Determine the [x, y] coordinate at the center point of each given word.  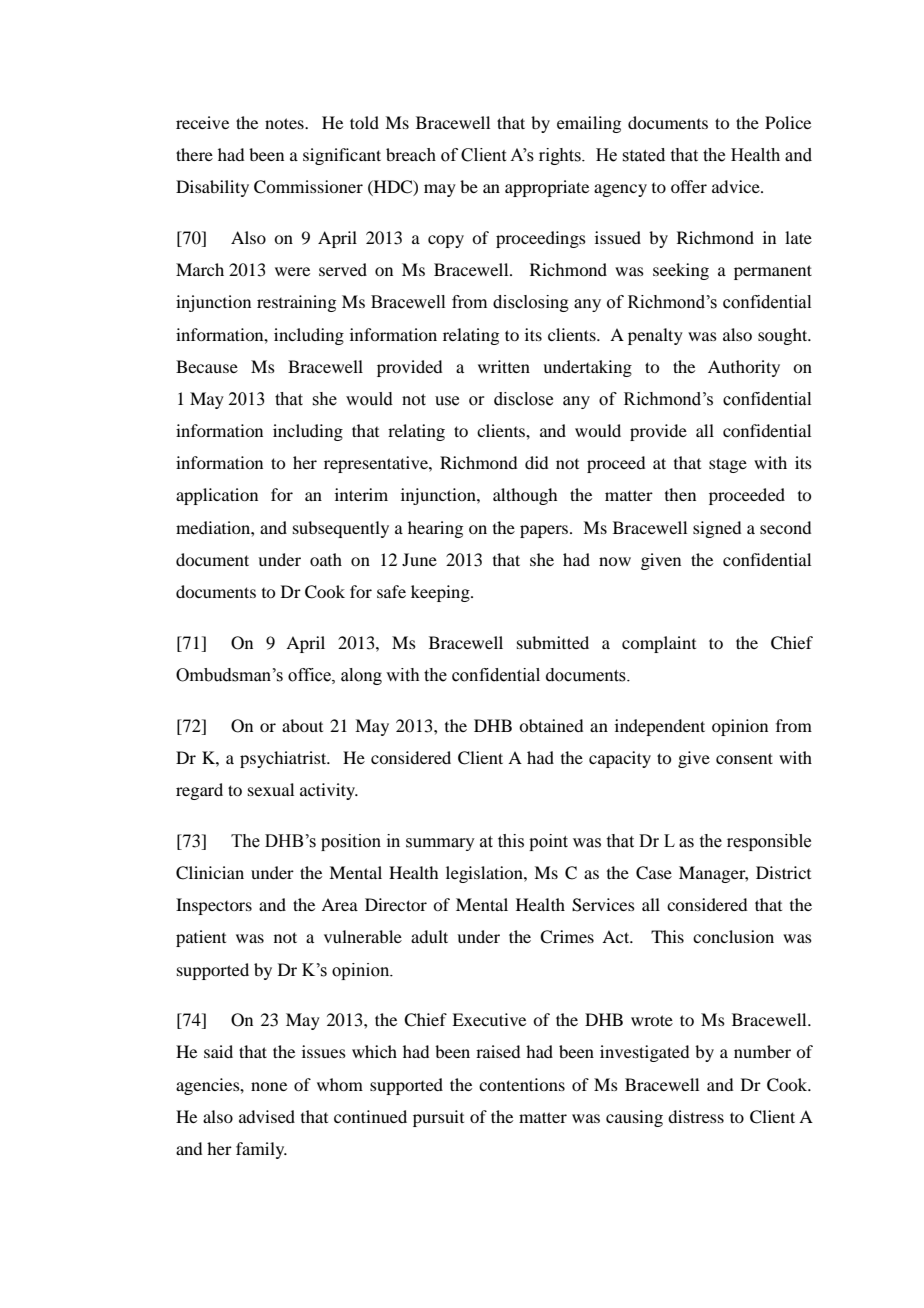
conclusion [733, 936]
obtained [551, 725]
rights [561, 156]
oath [326, 559]
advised [267, 1116]
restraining [296, 303]
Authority [744, 368]
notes [285, 123]
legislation [485, 874]
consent [744, 758]
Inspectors [214, 906]
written [504, 366]
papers [545, 531]
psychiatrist [284, 759]
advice [737, 186]
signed [717, 529]
